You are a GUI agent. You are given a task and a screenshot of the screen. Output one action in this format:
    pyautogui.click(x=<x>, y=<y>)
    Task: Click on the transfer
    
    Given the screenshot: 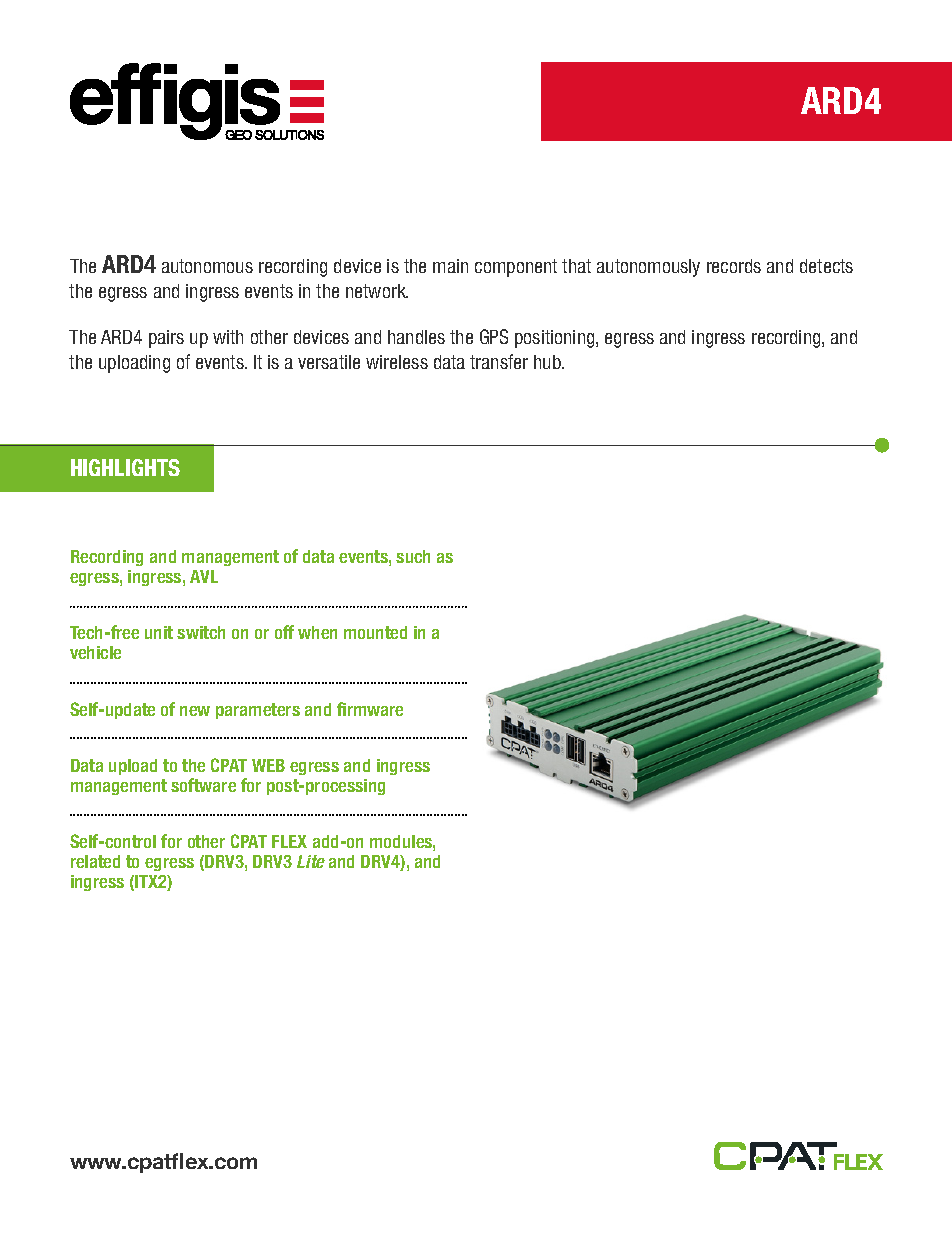 What is the action you would take?
    pyautogui.click(x=499, y=361)
